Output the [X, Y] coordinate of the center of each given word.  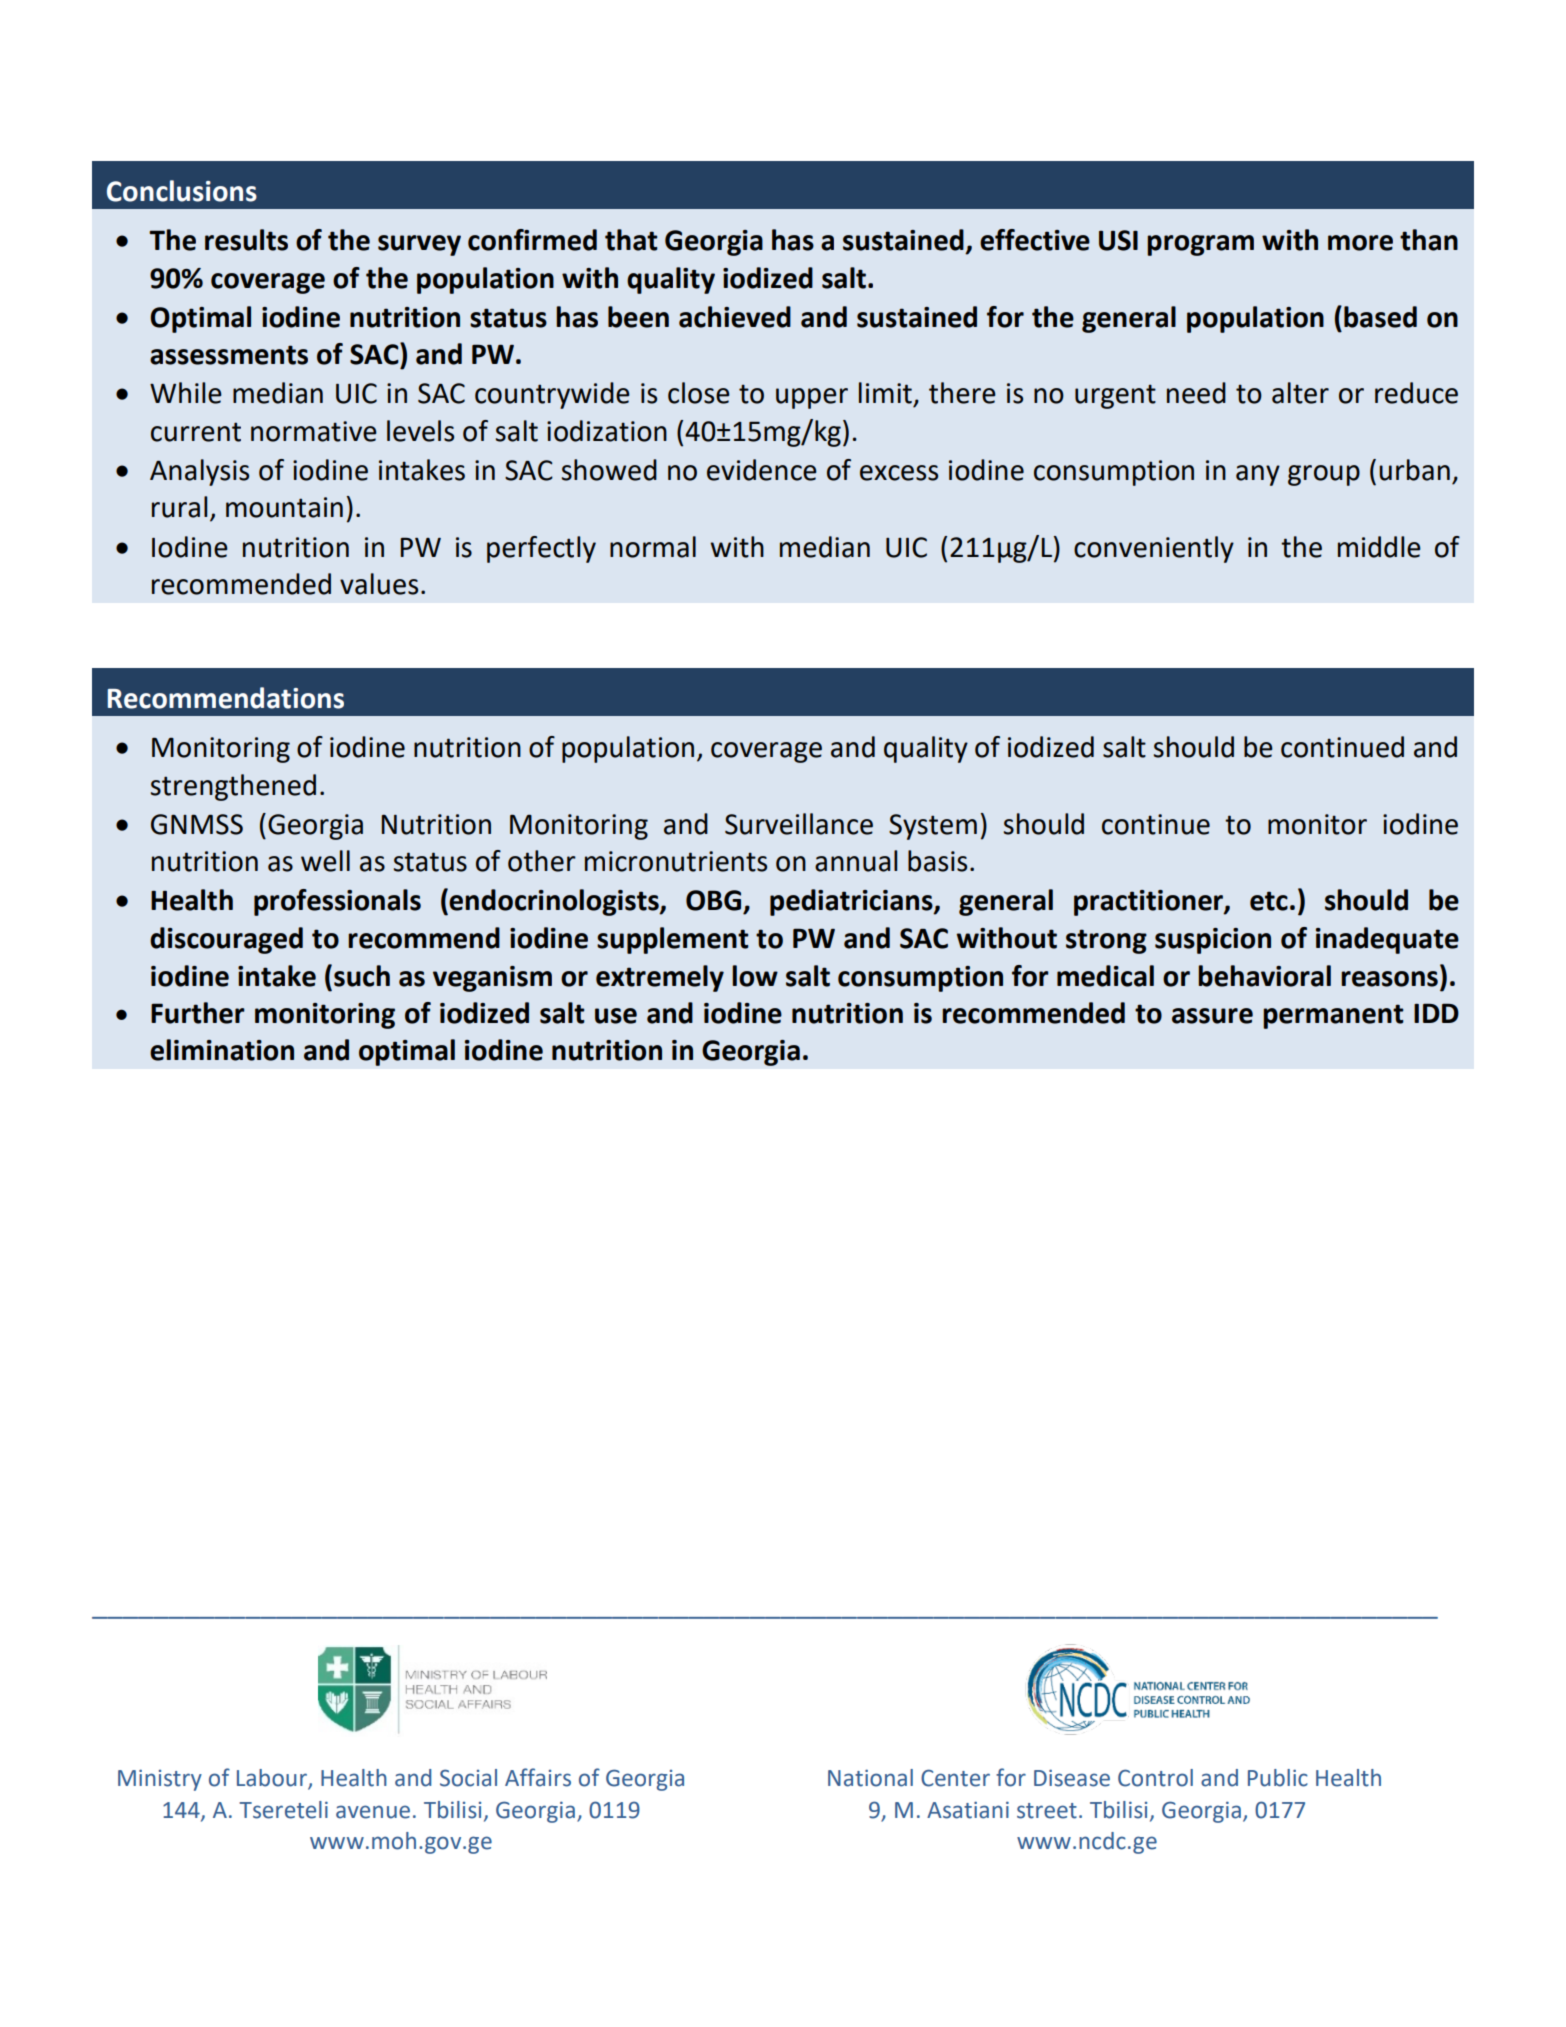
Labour [273, 1779]
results [246, 240]
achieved [735, 317]
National [870, 1778]
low [755, 976]
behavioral [1264, 976]
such [362, 976]
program [1200, 245]
